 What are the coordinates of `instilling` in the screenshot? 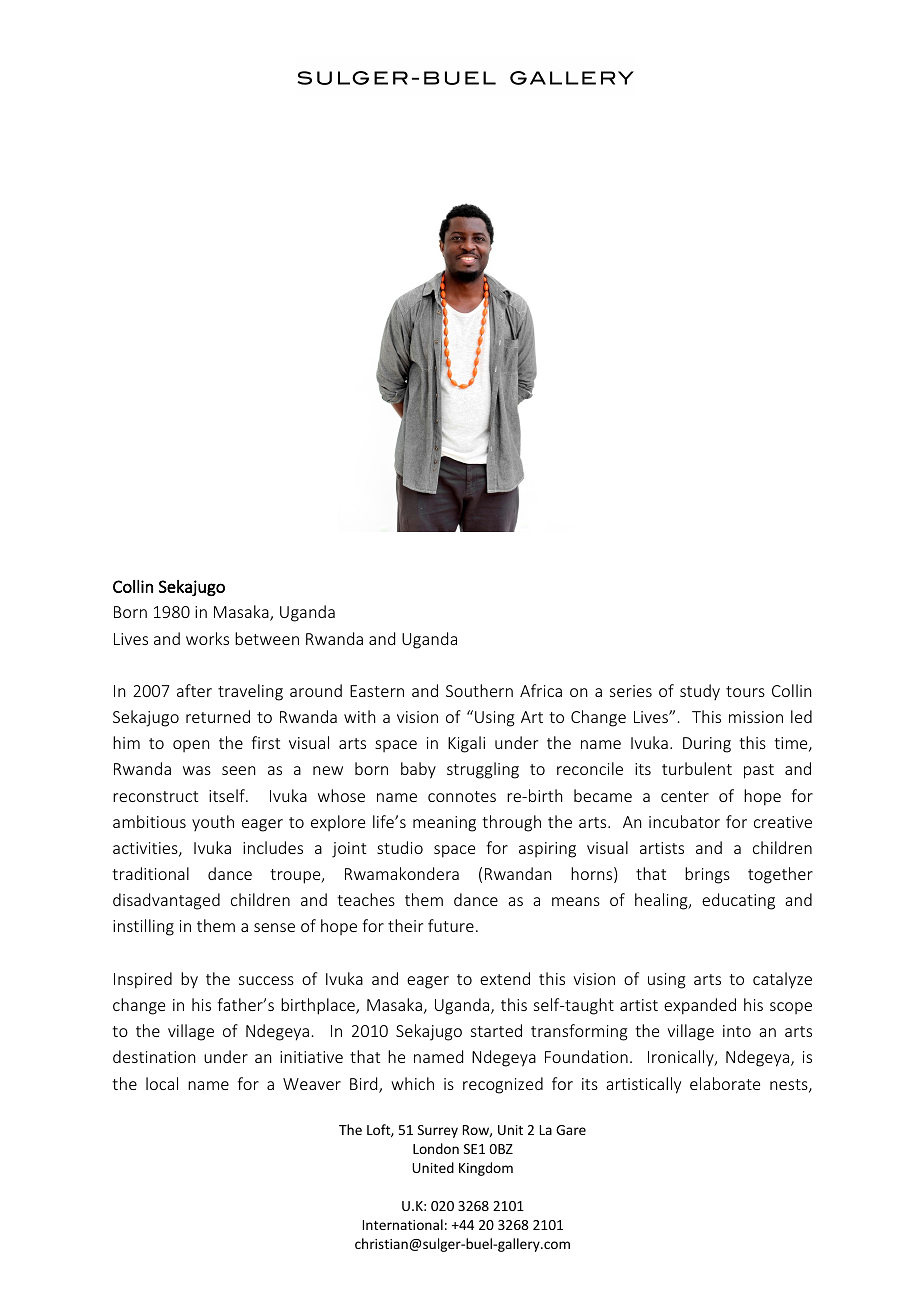 It's located at (143, 927).
